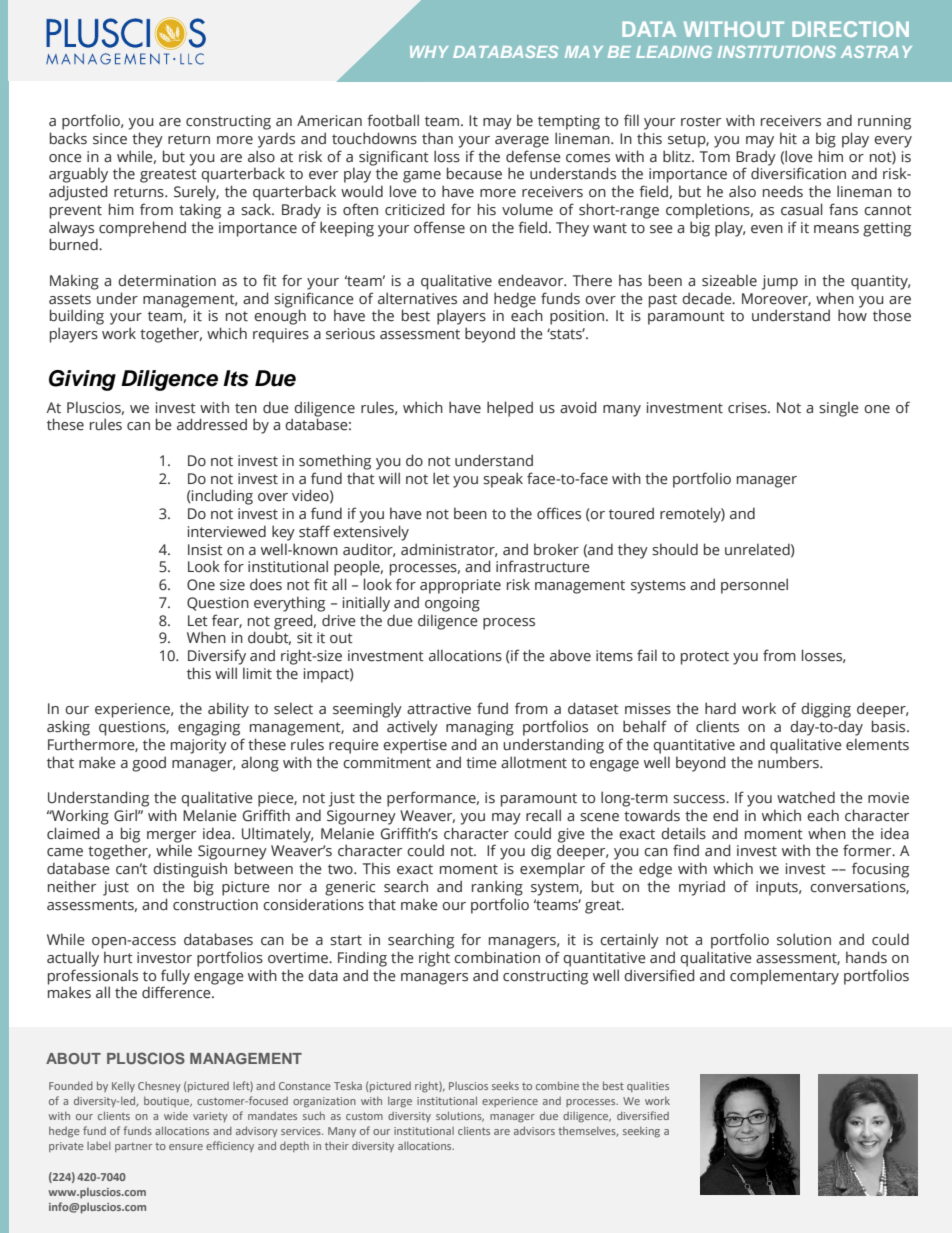  I want to click on since, so click(110, 139).
